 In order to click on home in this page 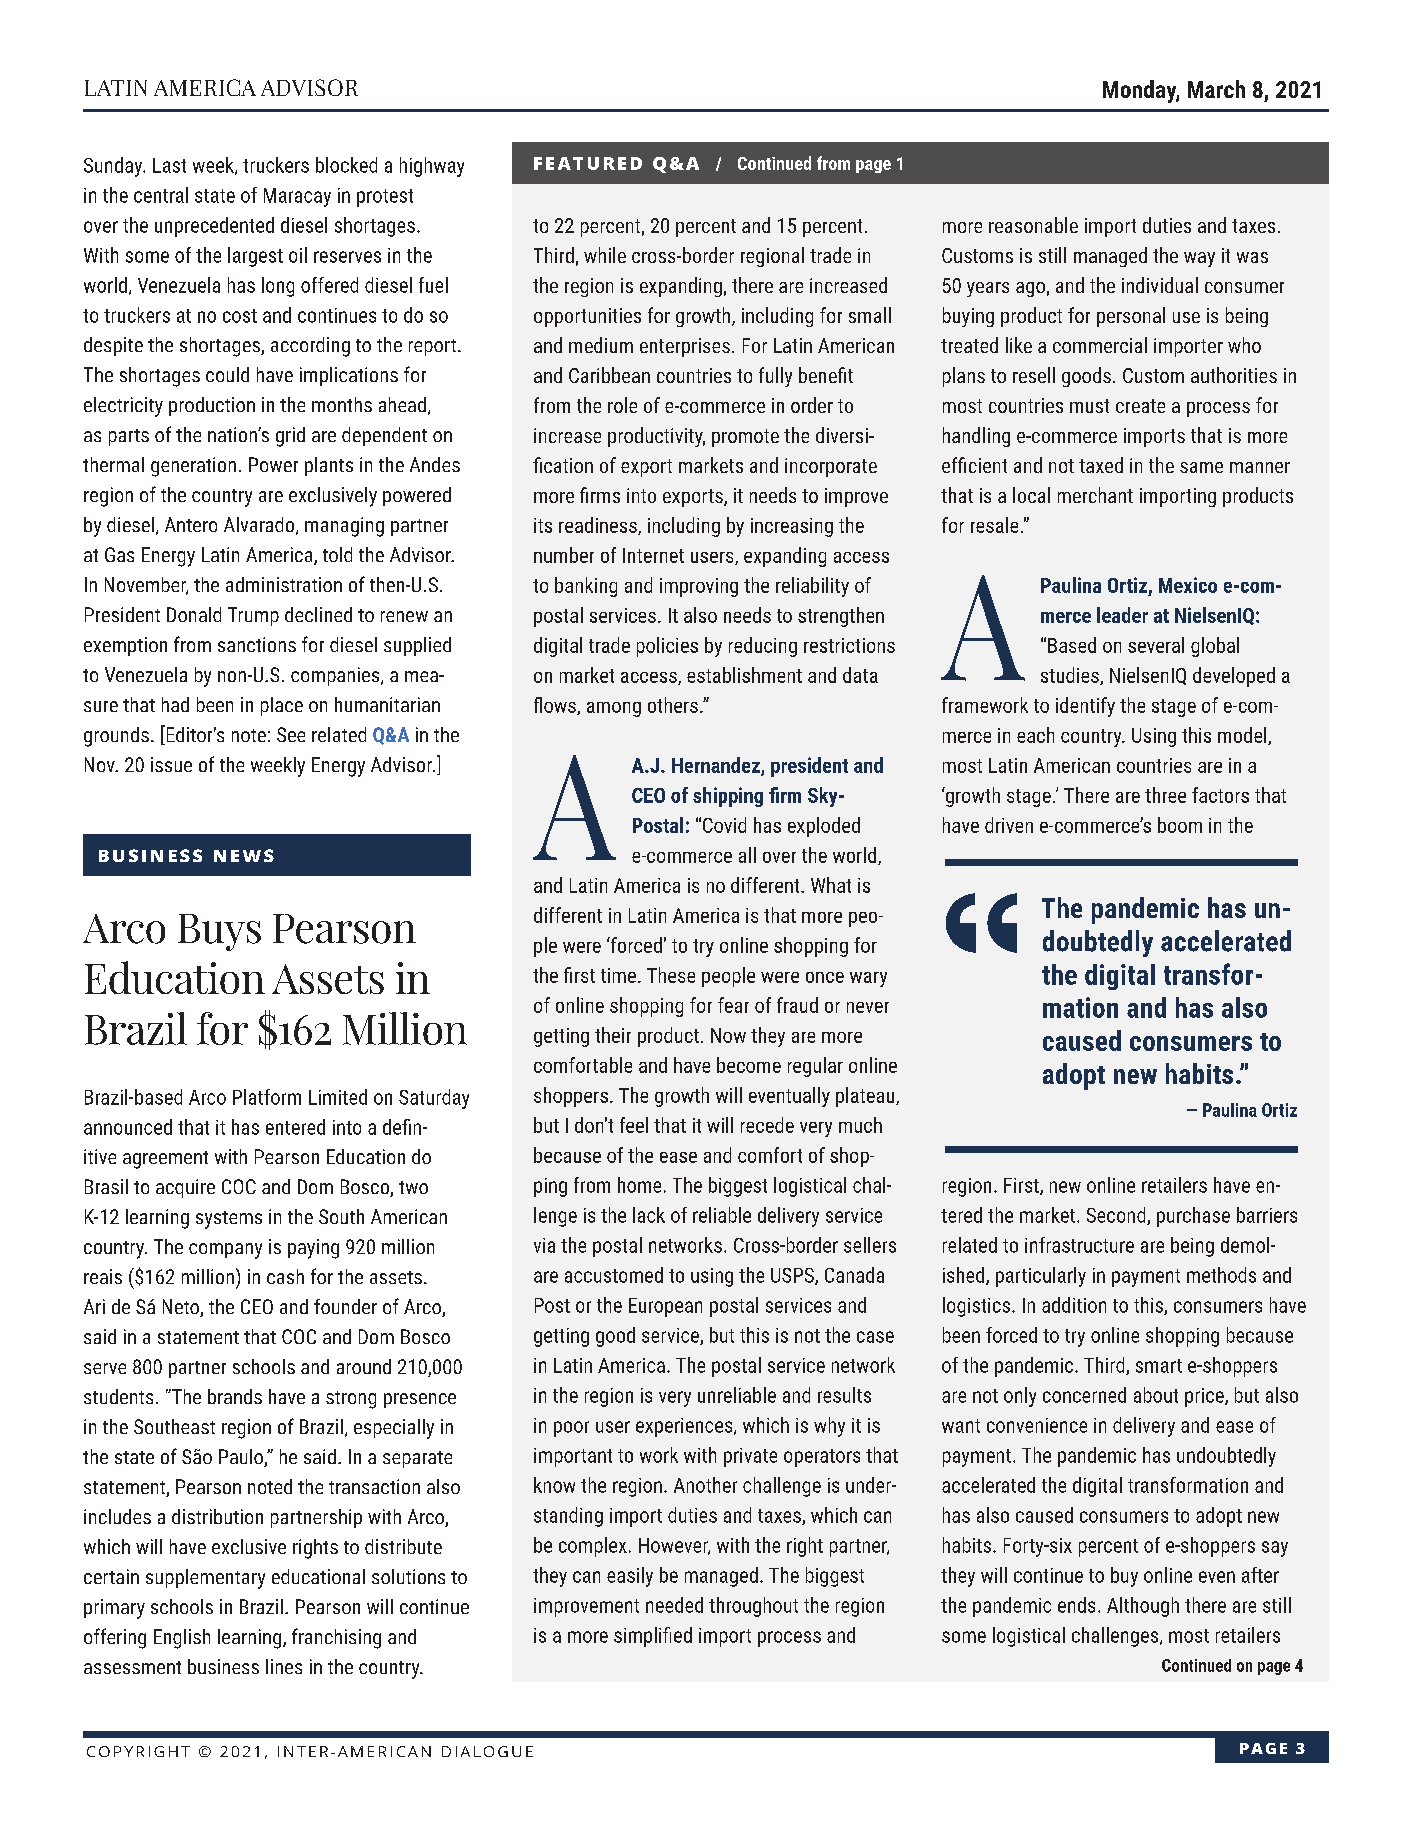, I will do `click(639, 1185)`.
